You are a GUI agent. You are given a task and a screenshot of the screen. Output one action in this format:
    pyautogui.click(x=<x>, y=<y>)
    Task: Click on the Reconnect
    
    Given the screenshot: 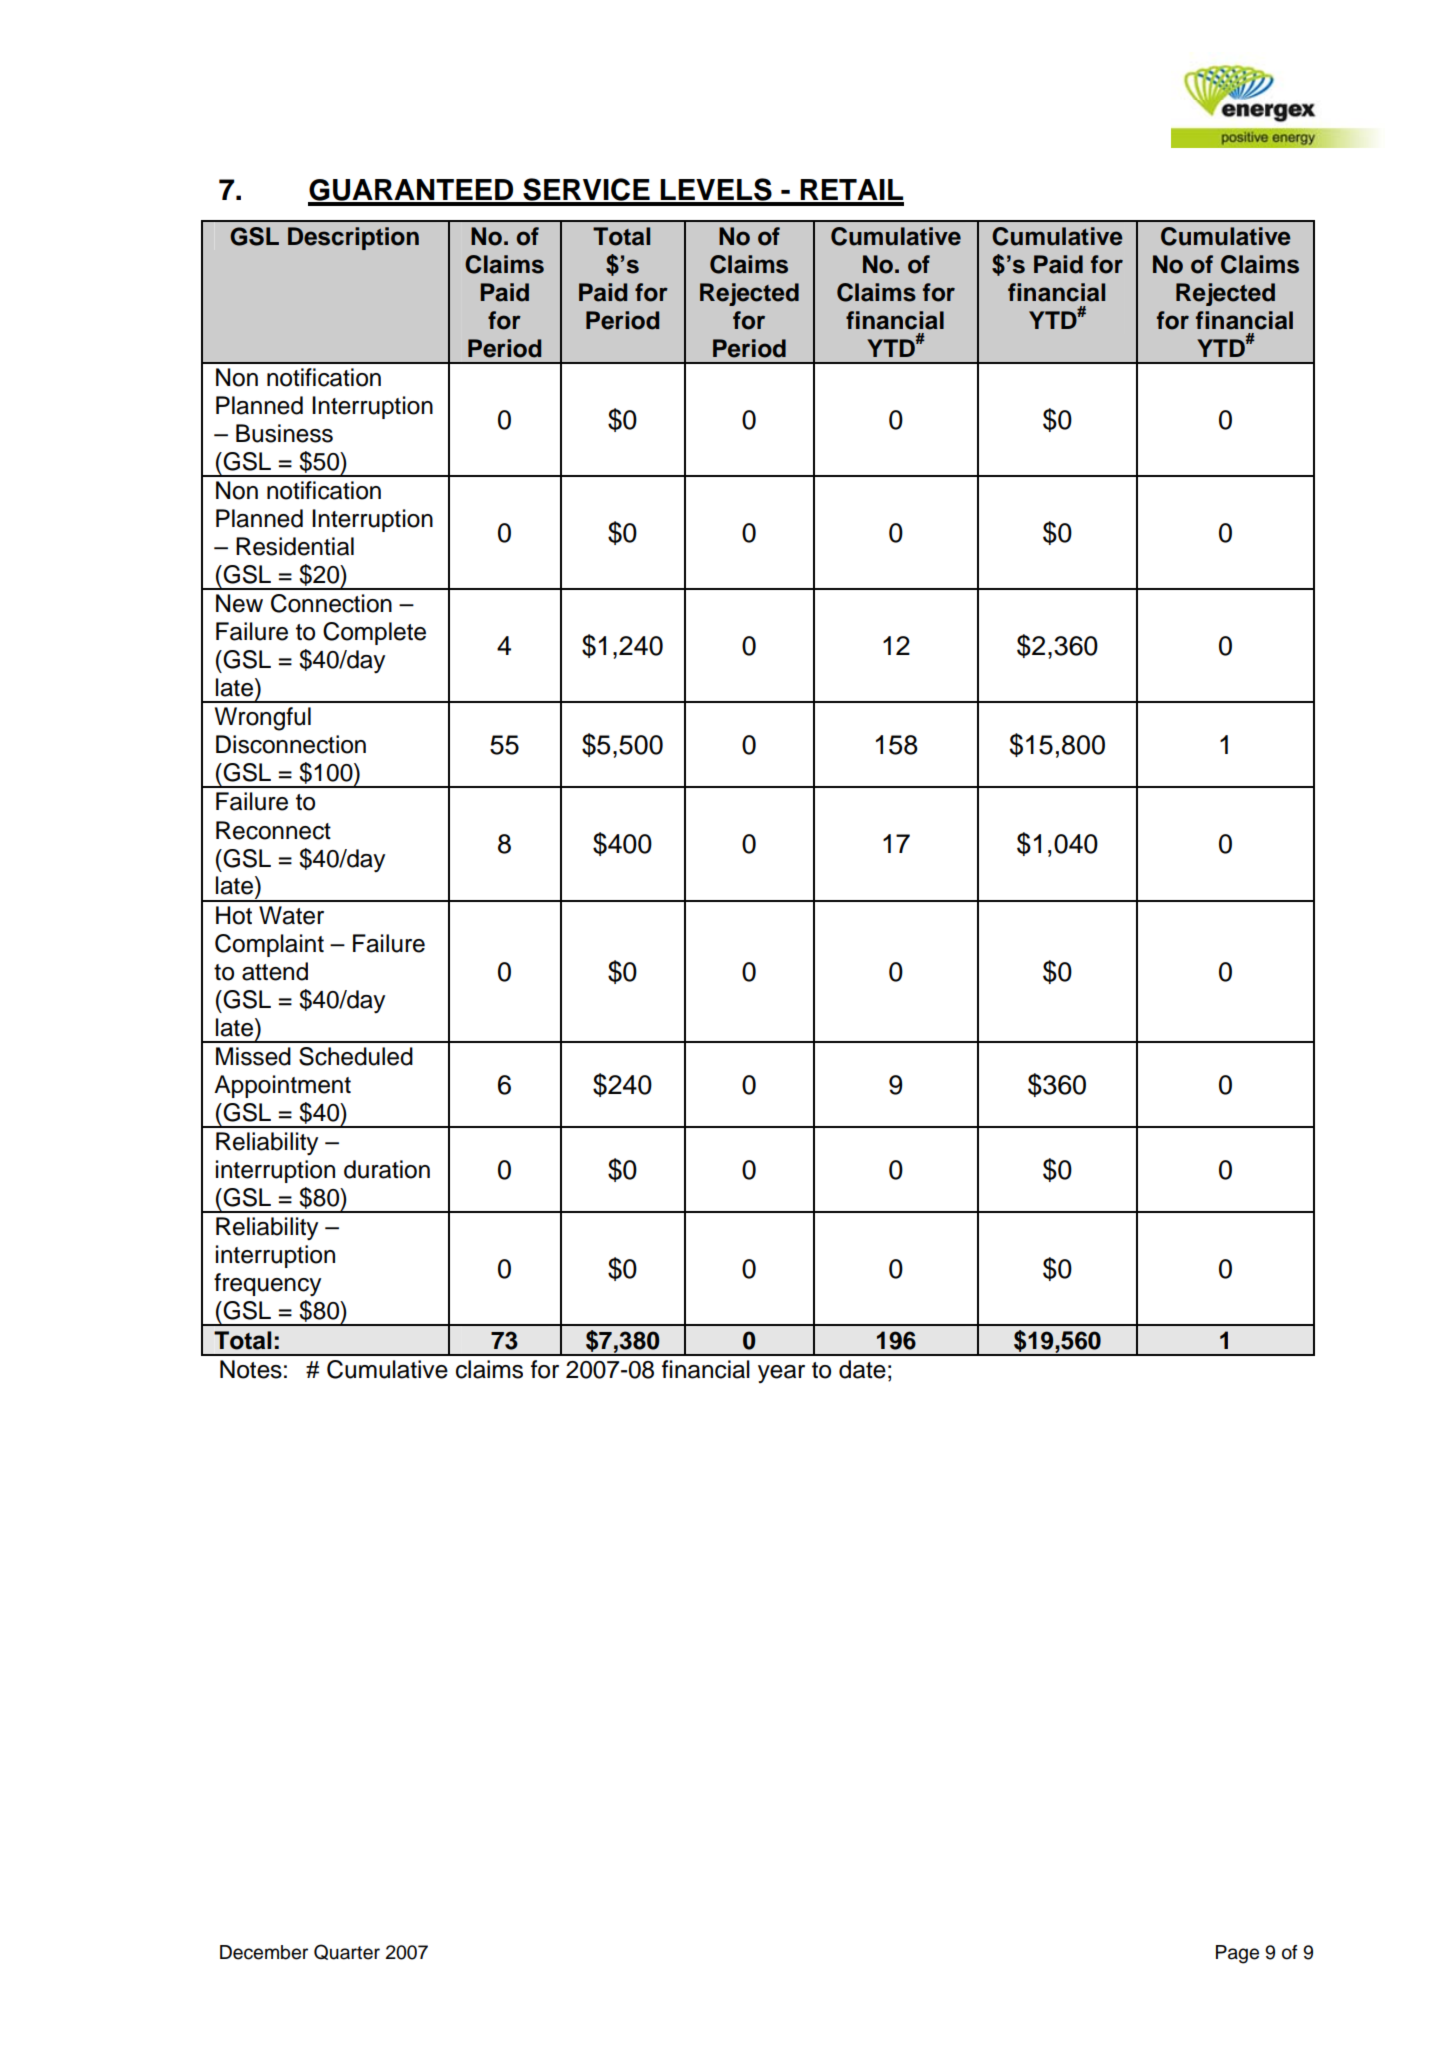 What is the action you would take?
    pyautogui.click(x=273, y=830)
